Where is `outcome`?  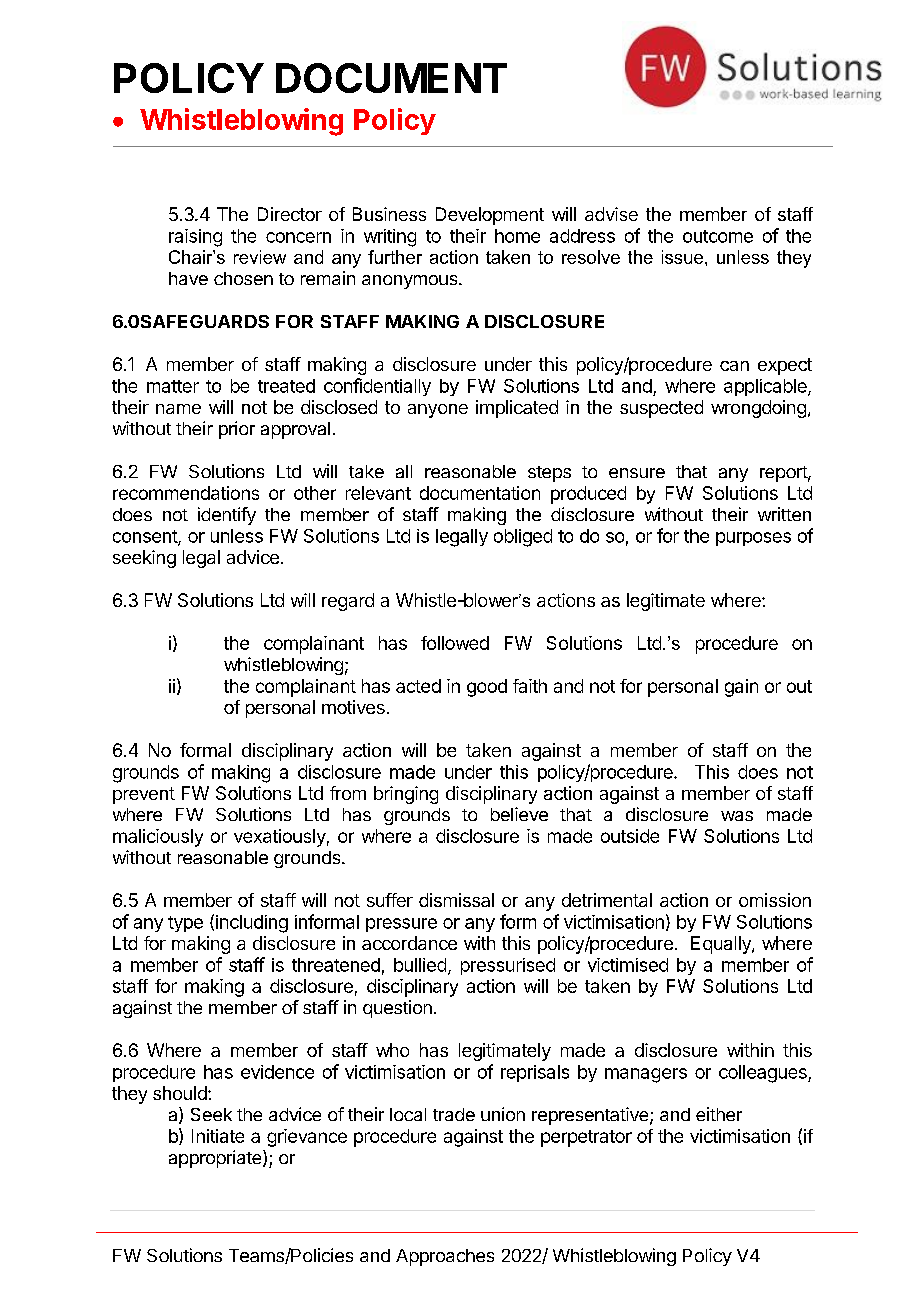
outcome is located at coordinates (718, 236).
